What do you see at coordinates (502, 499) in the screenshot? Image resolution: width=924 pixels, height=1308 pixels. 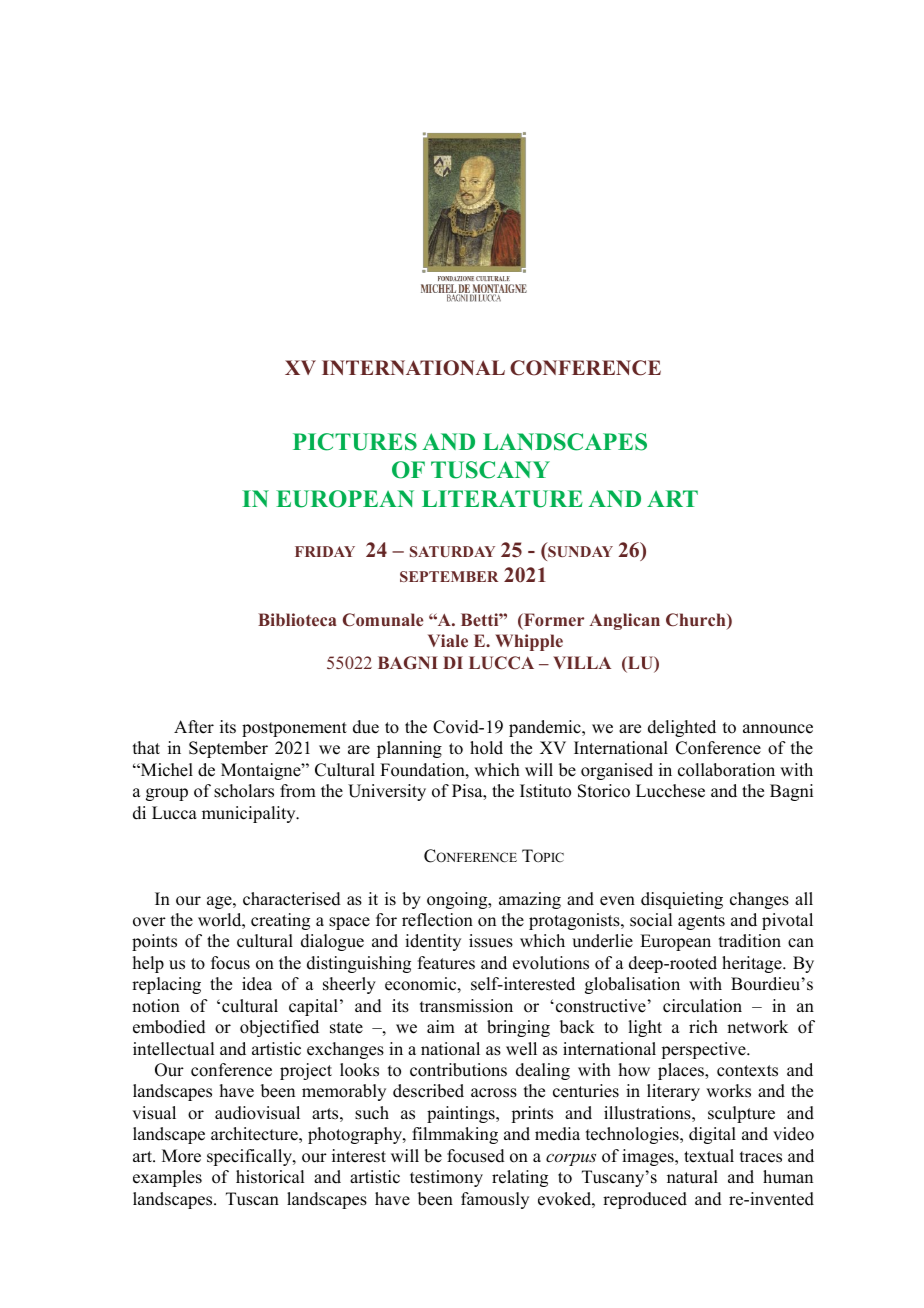 I see `LITERATURE` at bounding box center [502, 499].
